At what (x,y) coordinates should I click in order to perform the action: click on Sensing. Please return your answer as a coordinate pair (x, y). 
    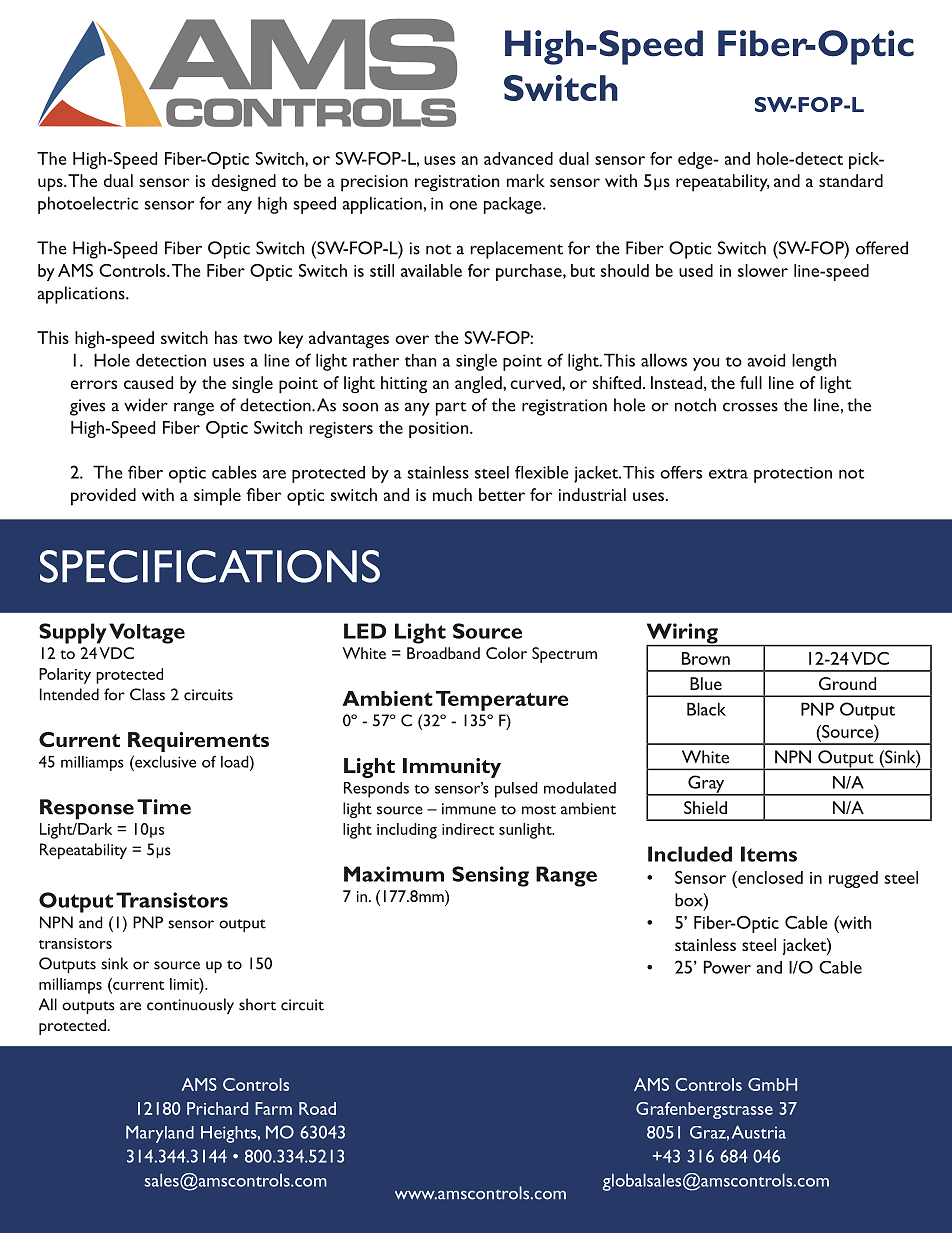
    Looking at the image, I should click on (490, 876).
